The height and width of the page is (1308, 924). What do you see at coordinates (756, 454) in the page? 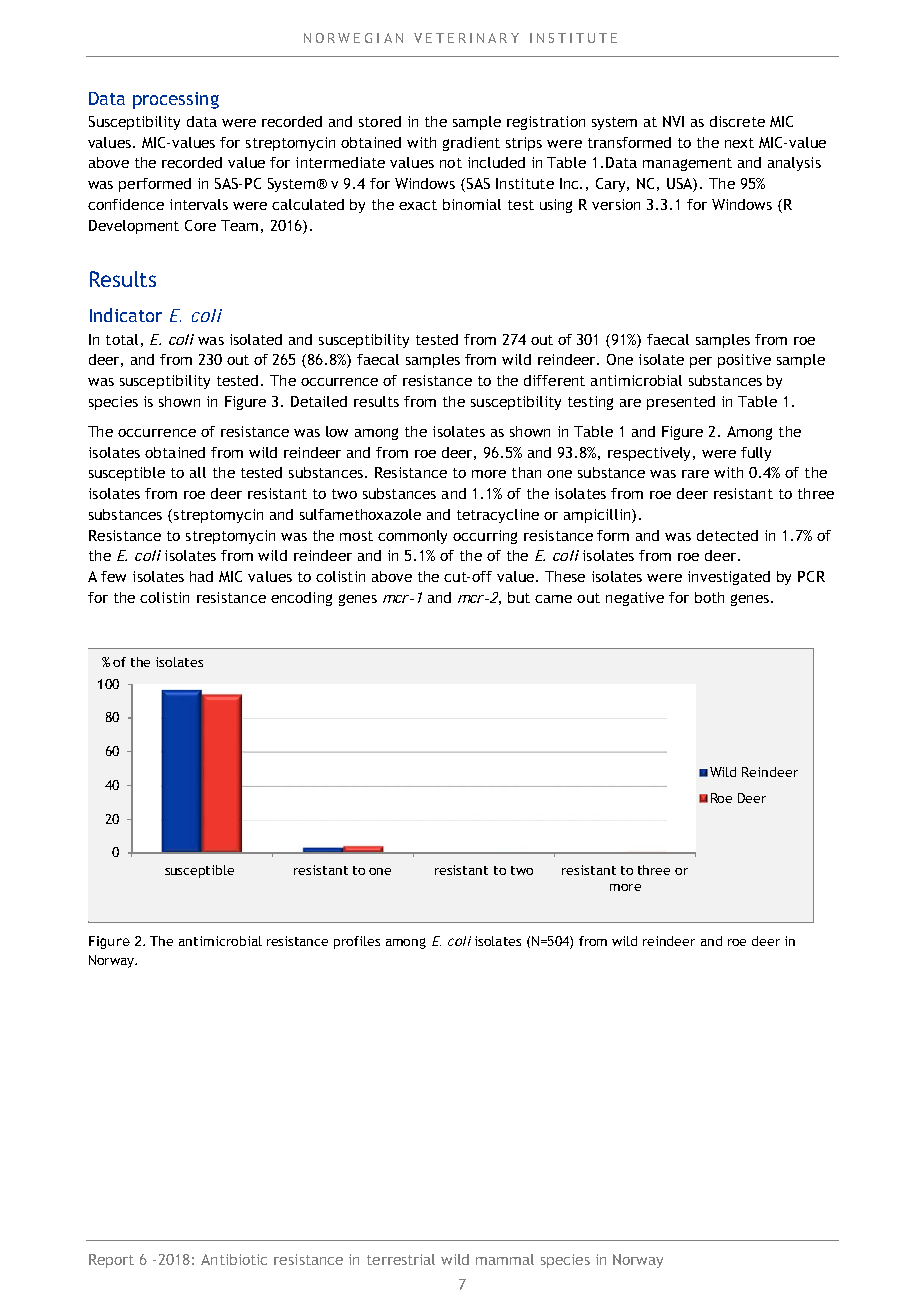
I see `fully` at bounding box center [756, 454].
